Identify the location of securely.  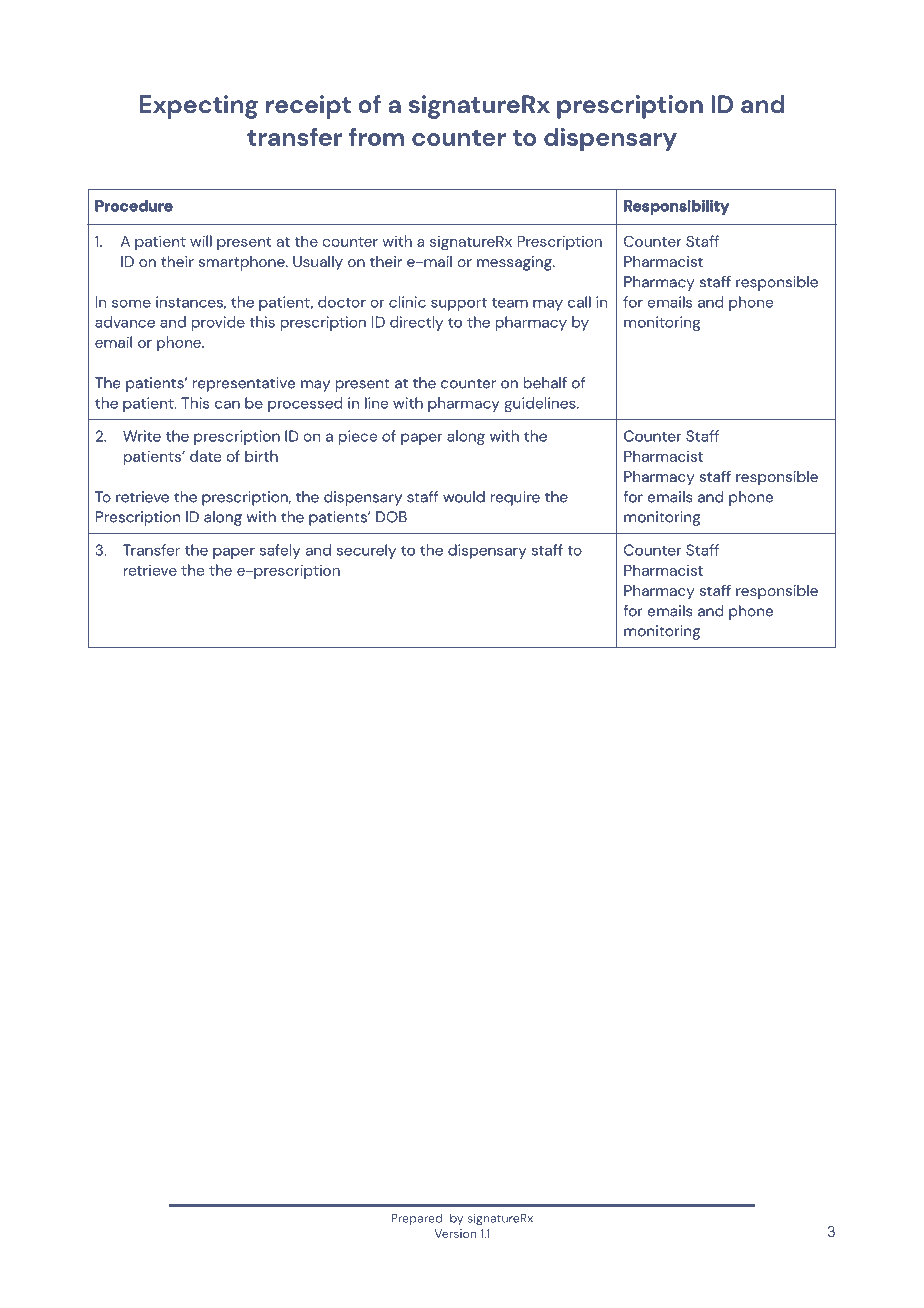
(366, 551).
